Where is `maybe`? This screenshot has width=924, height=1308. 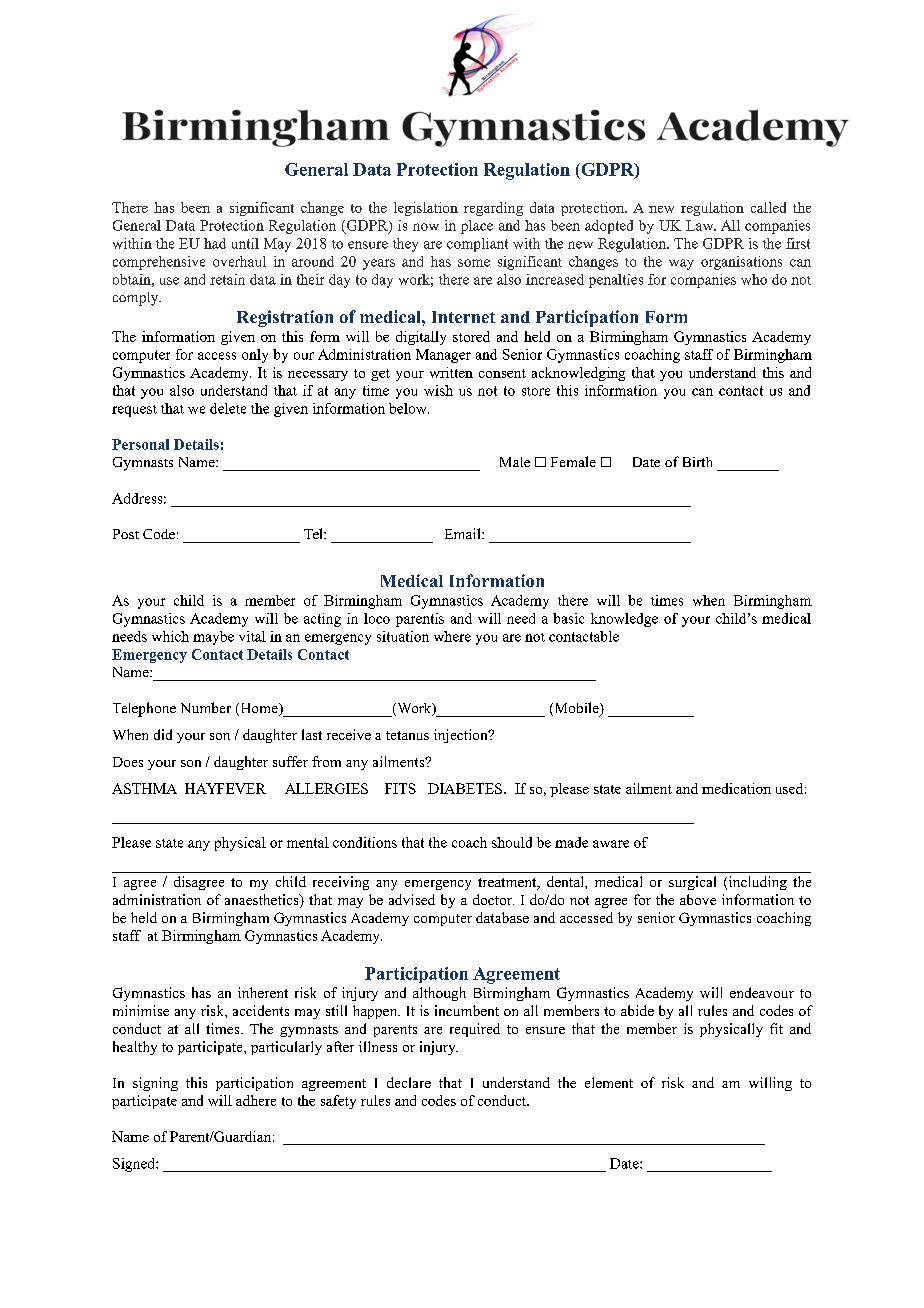 maybe is located at coordinates (213, 638).
